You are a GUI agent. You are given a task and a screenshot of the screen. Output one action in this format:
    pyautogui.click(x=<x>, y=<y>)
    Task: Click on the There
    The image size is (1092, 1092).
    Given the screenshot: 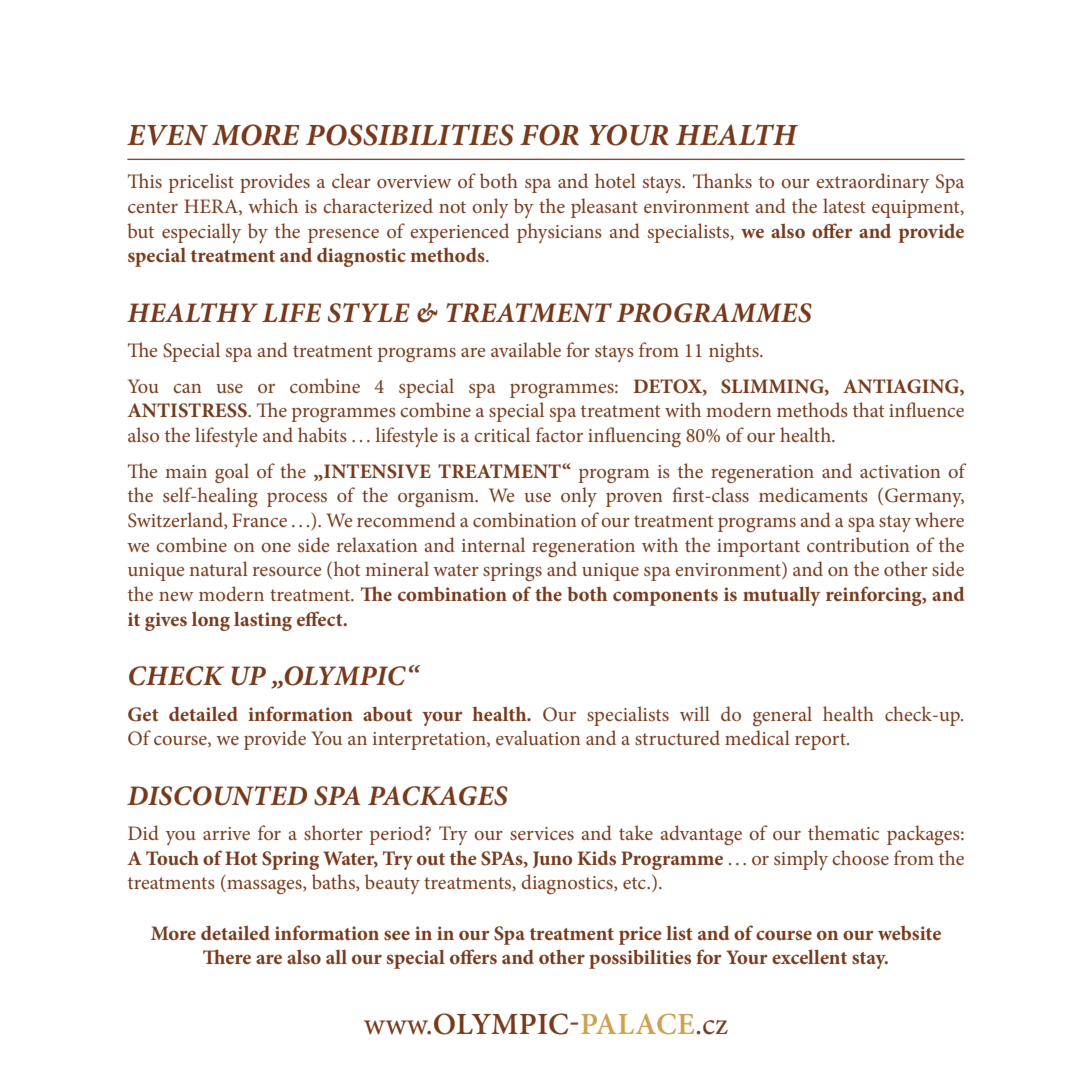 What is the action you would take?
    pyautogui.click(x=227, y=956)
